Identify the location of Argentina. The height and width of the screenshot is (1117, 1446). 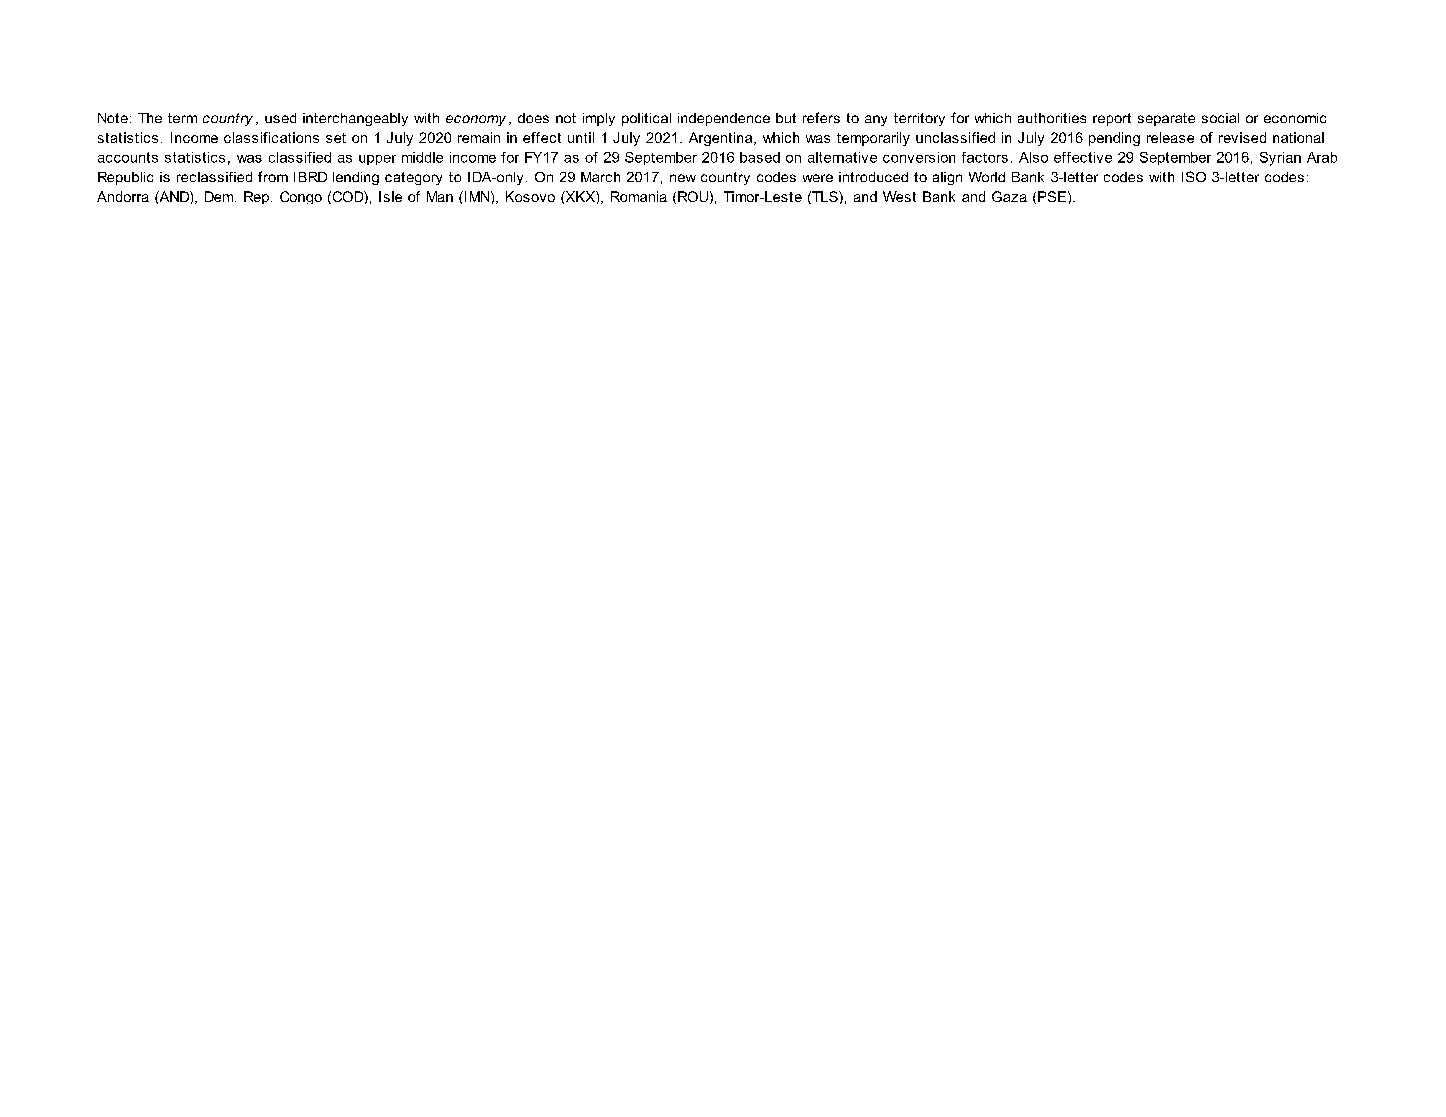
(722, 139).
